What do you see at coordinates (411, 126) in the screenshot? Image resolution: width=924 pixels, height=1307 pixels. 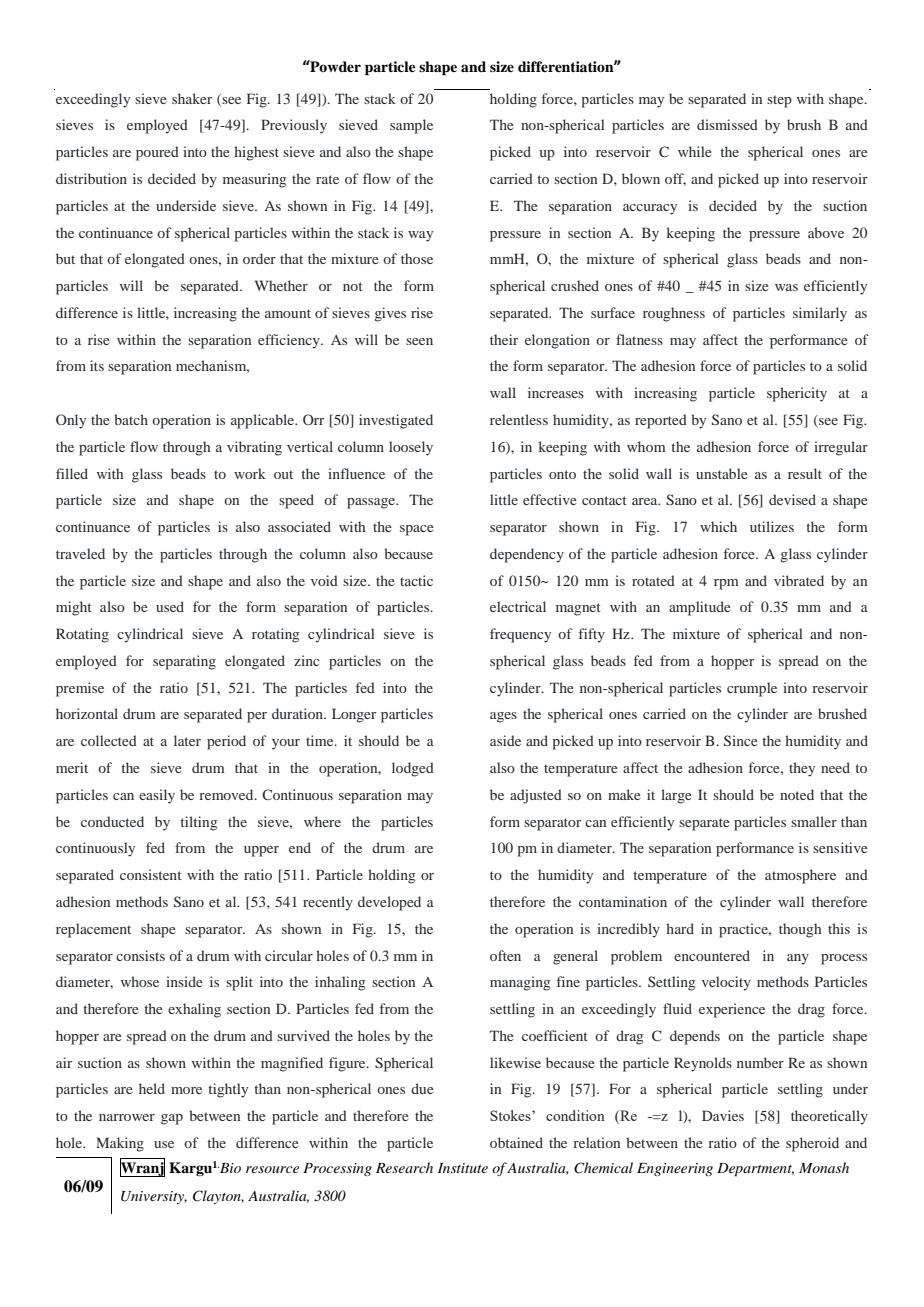 I see `sample` at bounding box center [411, 126].
